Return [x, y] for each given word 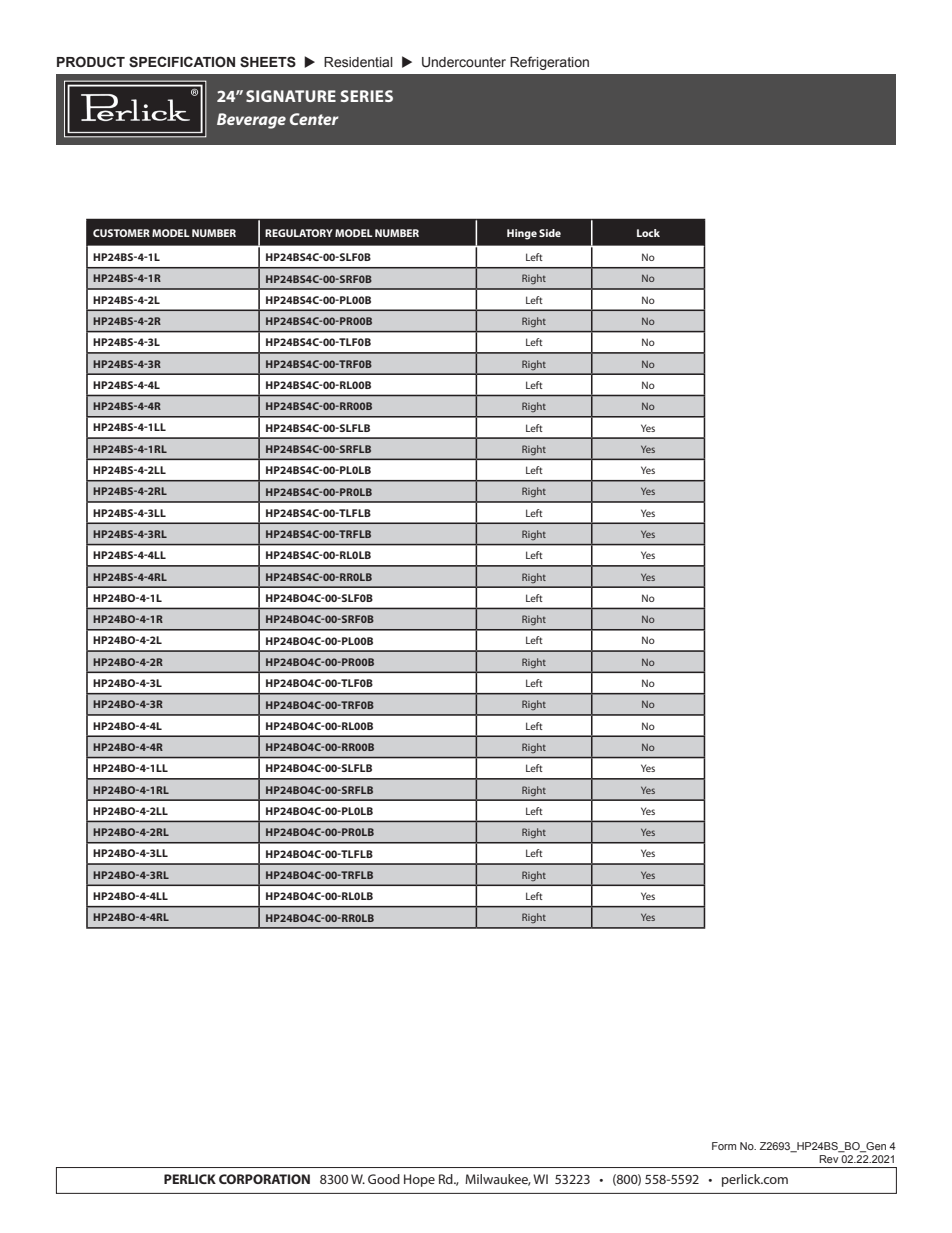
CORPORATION [264, 1179]
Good [384, 1179]
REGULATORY [299, 233]
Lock [648, 233]
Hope [419, 1180]
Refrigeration [549, 63]
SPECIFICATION [182, 62]
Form [724, 1146]
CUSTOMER [121, 233]
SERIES [367, 96]
